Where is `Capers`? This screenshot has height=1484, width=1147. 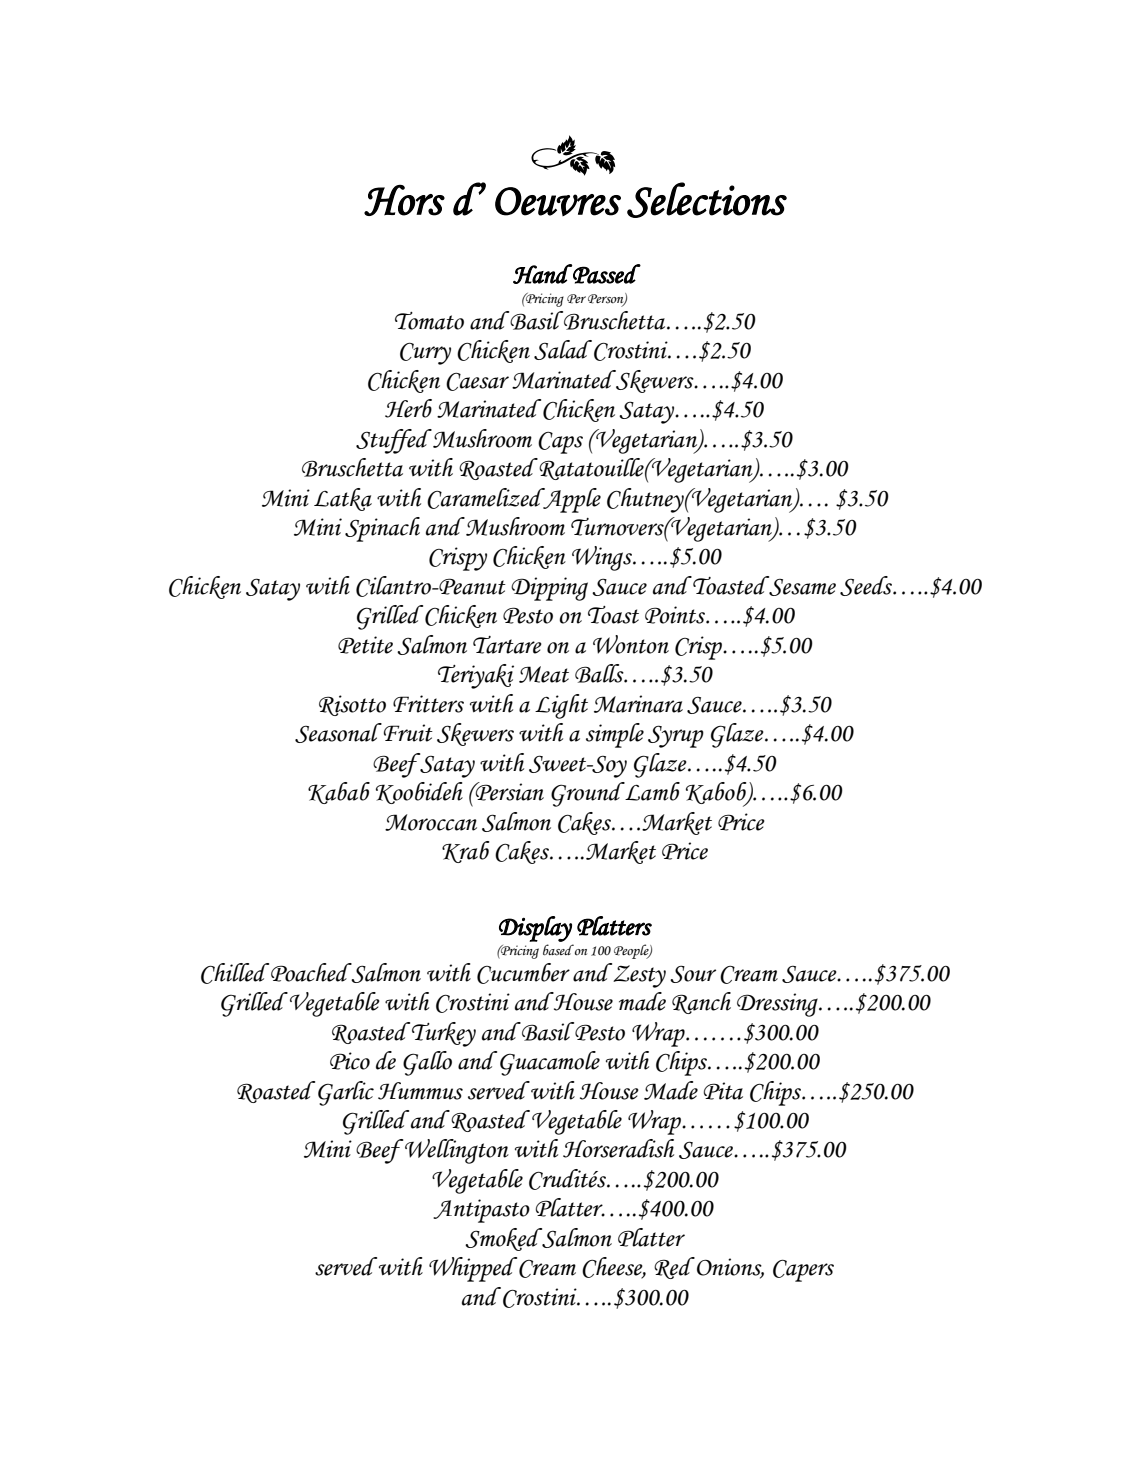 Capers is located at coordinates (803, 1271).
